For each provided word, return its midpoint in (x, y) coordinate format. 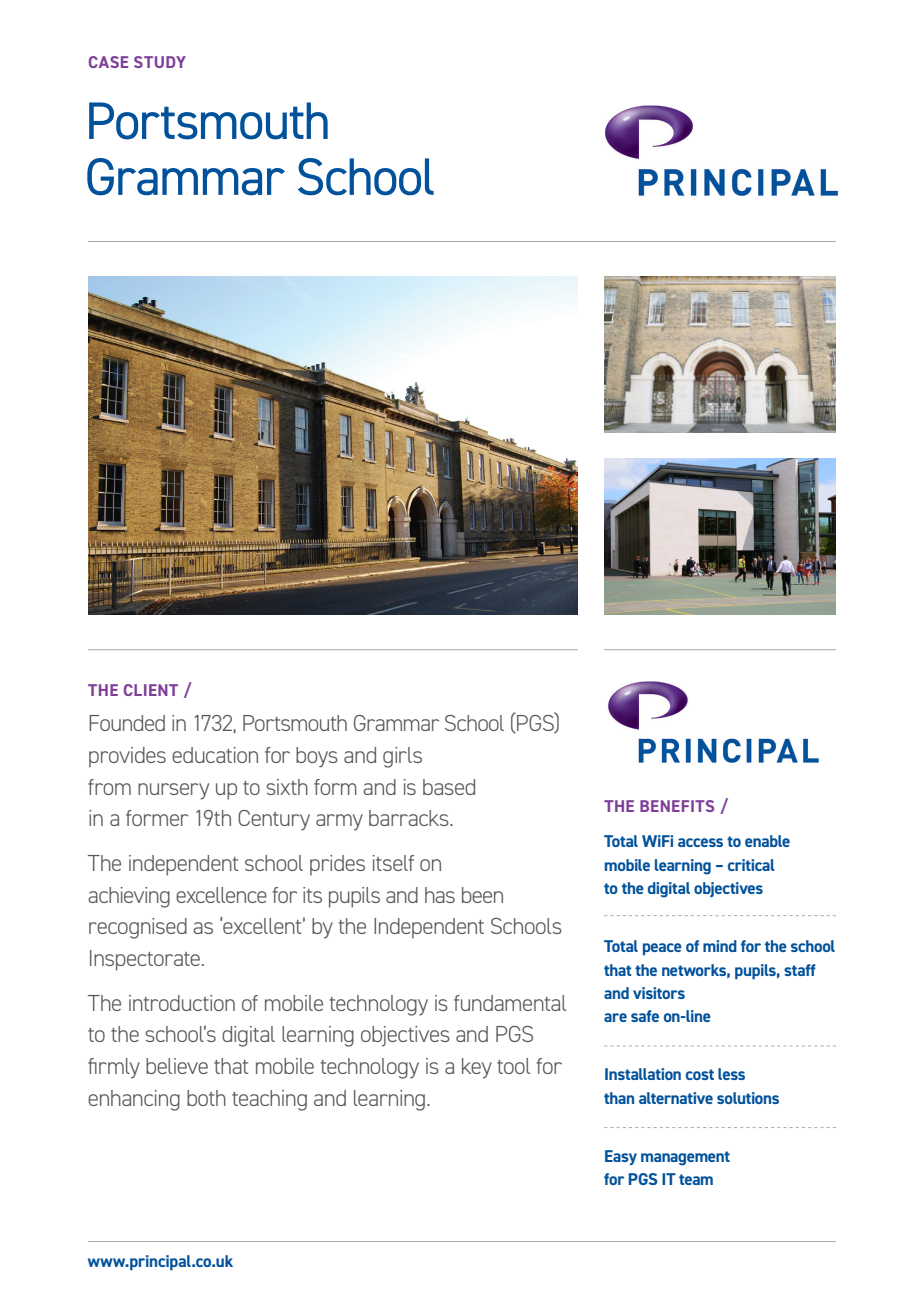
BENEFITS (677, 806)
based (449, 787)
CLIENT (151, 690)
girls (402, 757)
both (206, 1098)
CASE (108, 62)
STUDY (160, 62)
